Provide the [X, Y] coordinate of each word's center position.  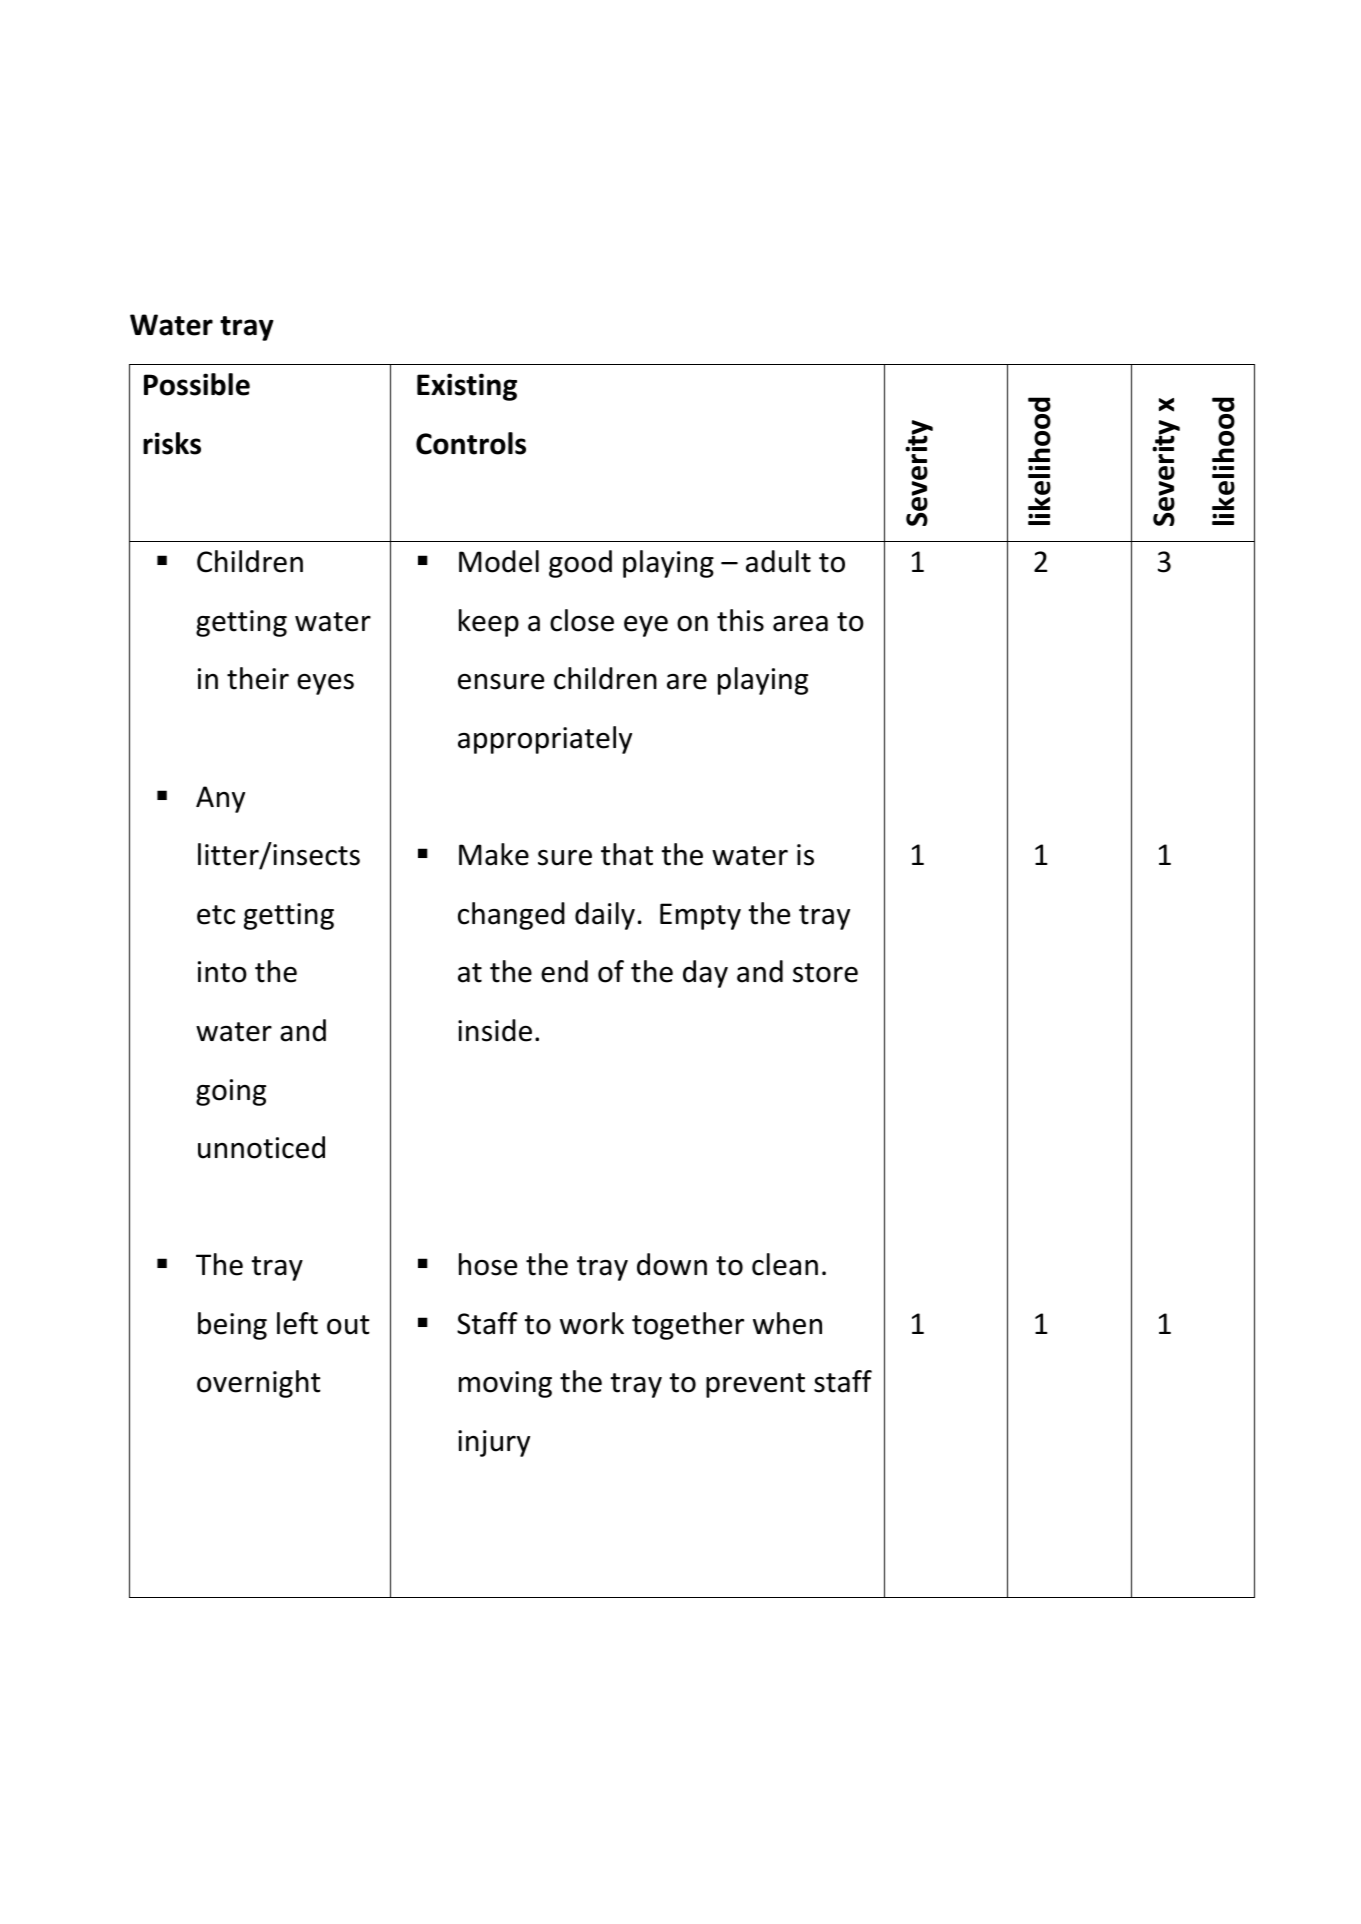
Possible [197, 384]
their [258, 678]
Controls [471, 443]
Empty [700, 916]
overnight [259, 1384]
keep [489, 623]
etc [216, 915]
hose [488, 1264]
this [740, 620]
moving [505, 1384]
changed [511, 916]
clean [785, 1264]
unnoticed [261, 1147]
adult [778, 561]
